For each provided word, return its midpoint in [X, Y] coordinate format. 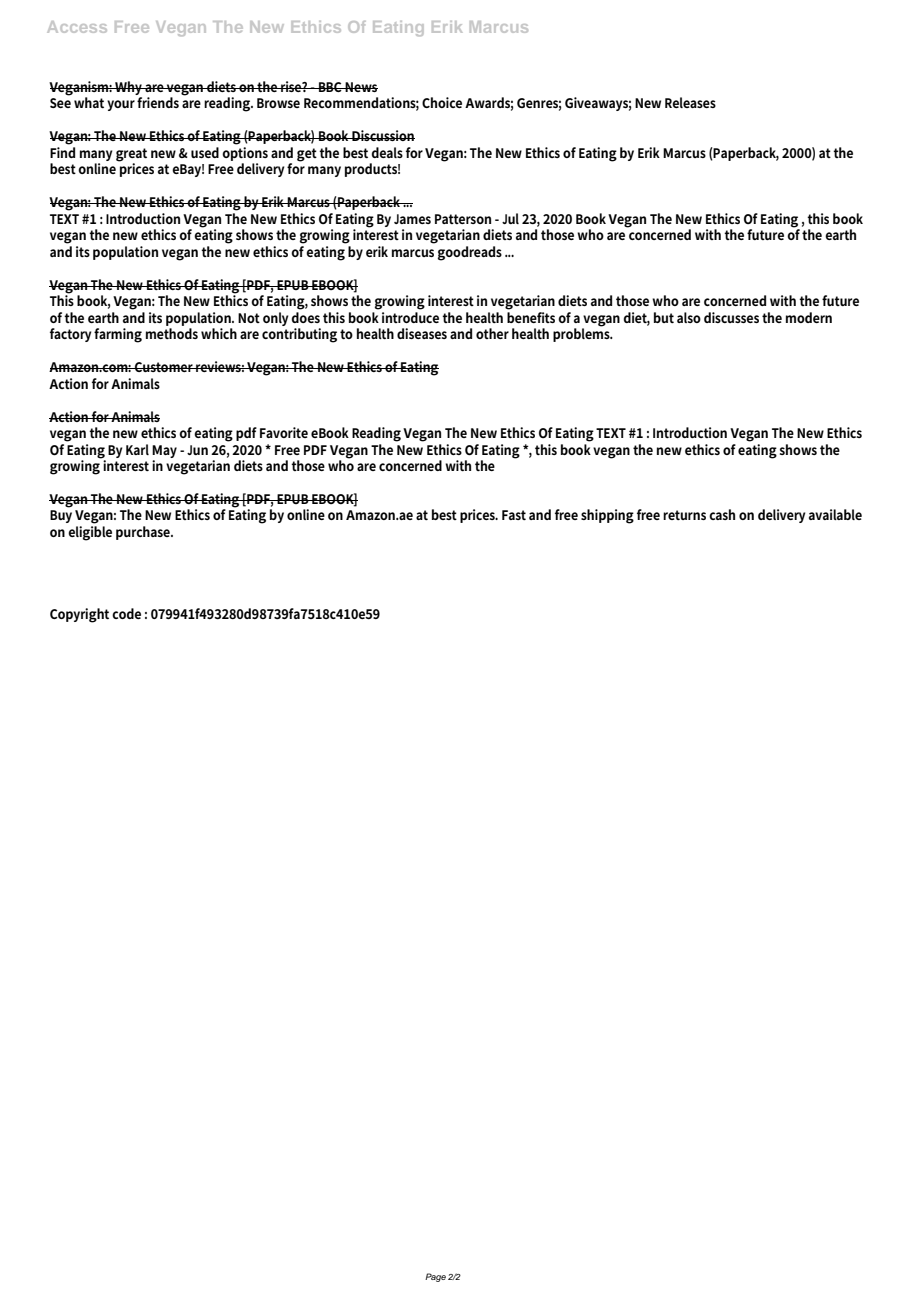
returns [684, 515]
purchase [144, 533]
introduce [410, 316]
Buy [61, 516]
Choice [442, 102]
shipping [607, 516]
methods [172, 333]
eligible [90, 533]
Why [129, 88]
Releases [690, 102]
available [835, 514]
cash [722, 514]
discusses [731, 317]
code [126, 613]
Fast [514, 515]
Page [435, 1277]
